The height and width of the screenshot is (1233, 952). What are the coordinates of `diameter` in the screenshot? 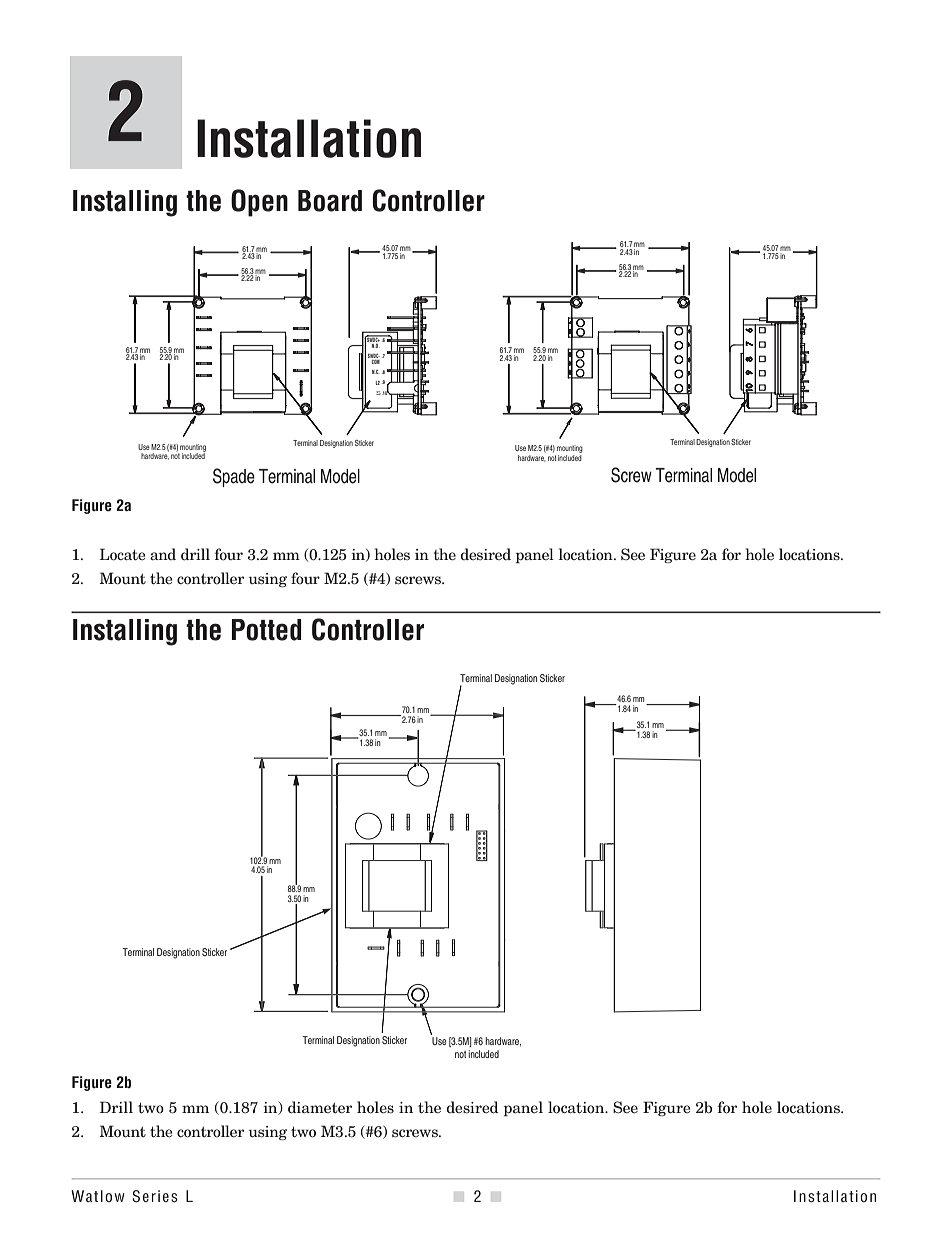 It's located at (320, 1107).
